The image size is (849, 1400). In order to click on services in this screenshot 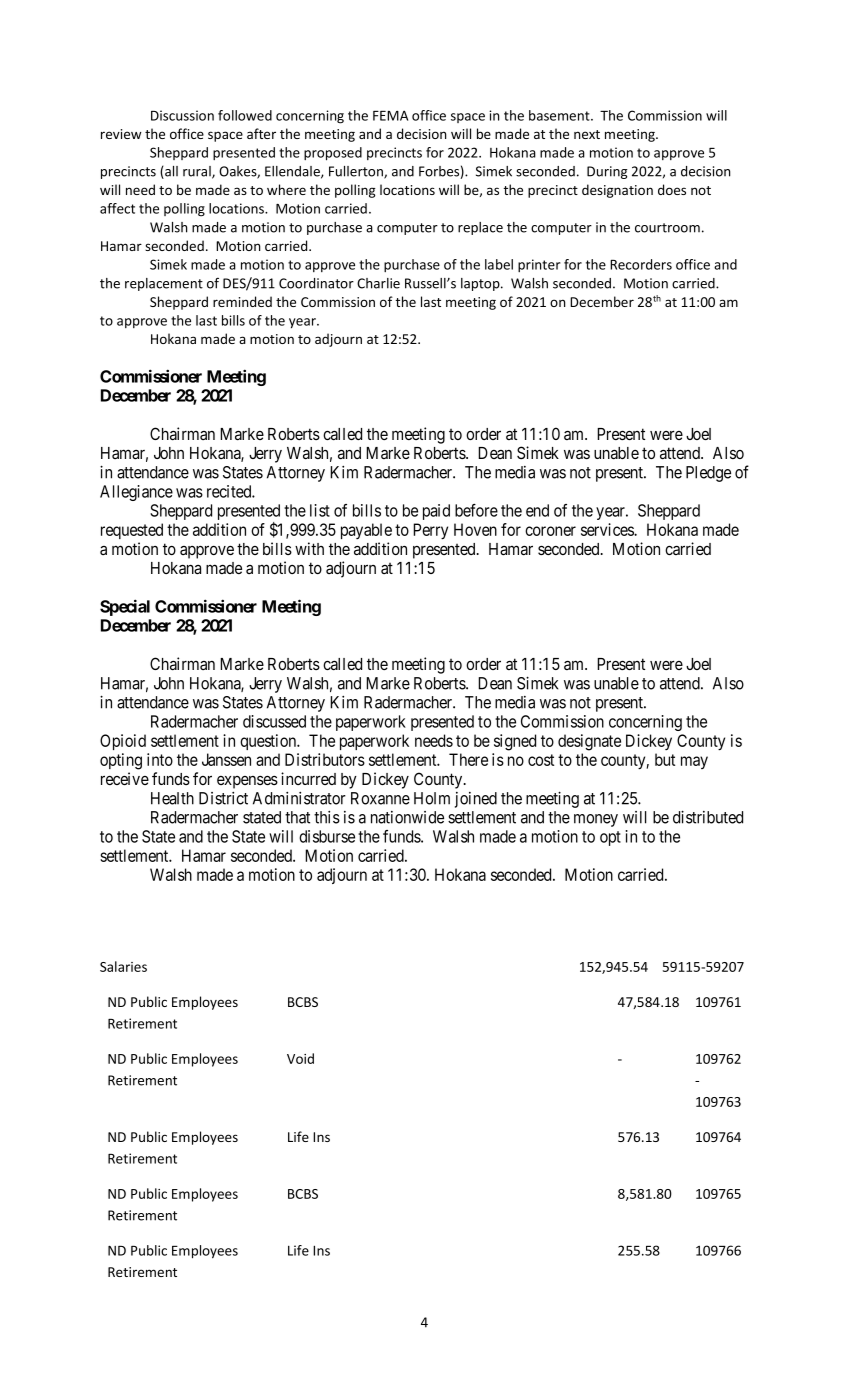, I will do `click(608, 529)`.
